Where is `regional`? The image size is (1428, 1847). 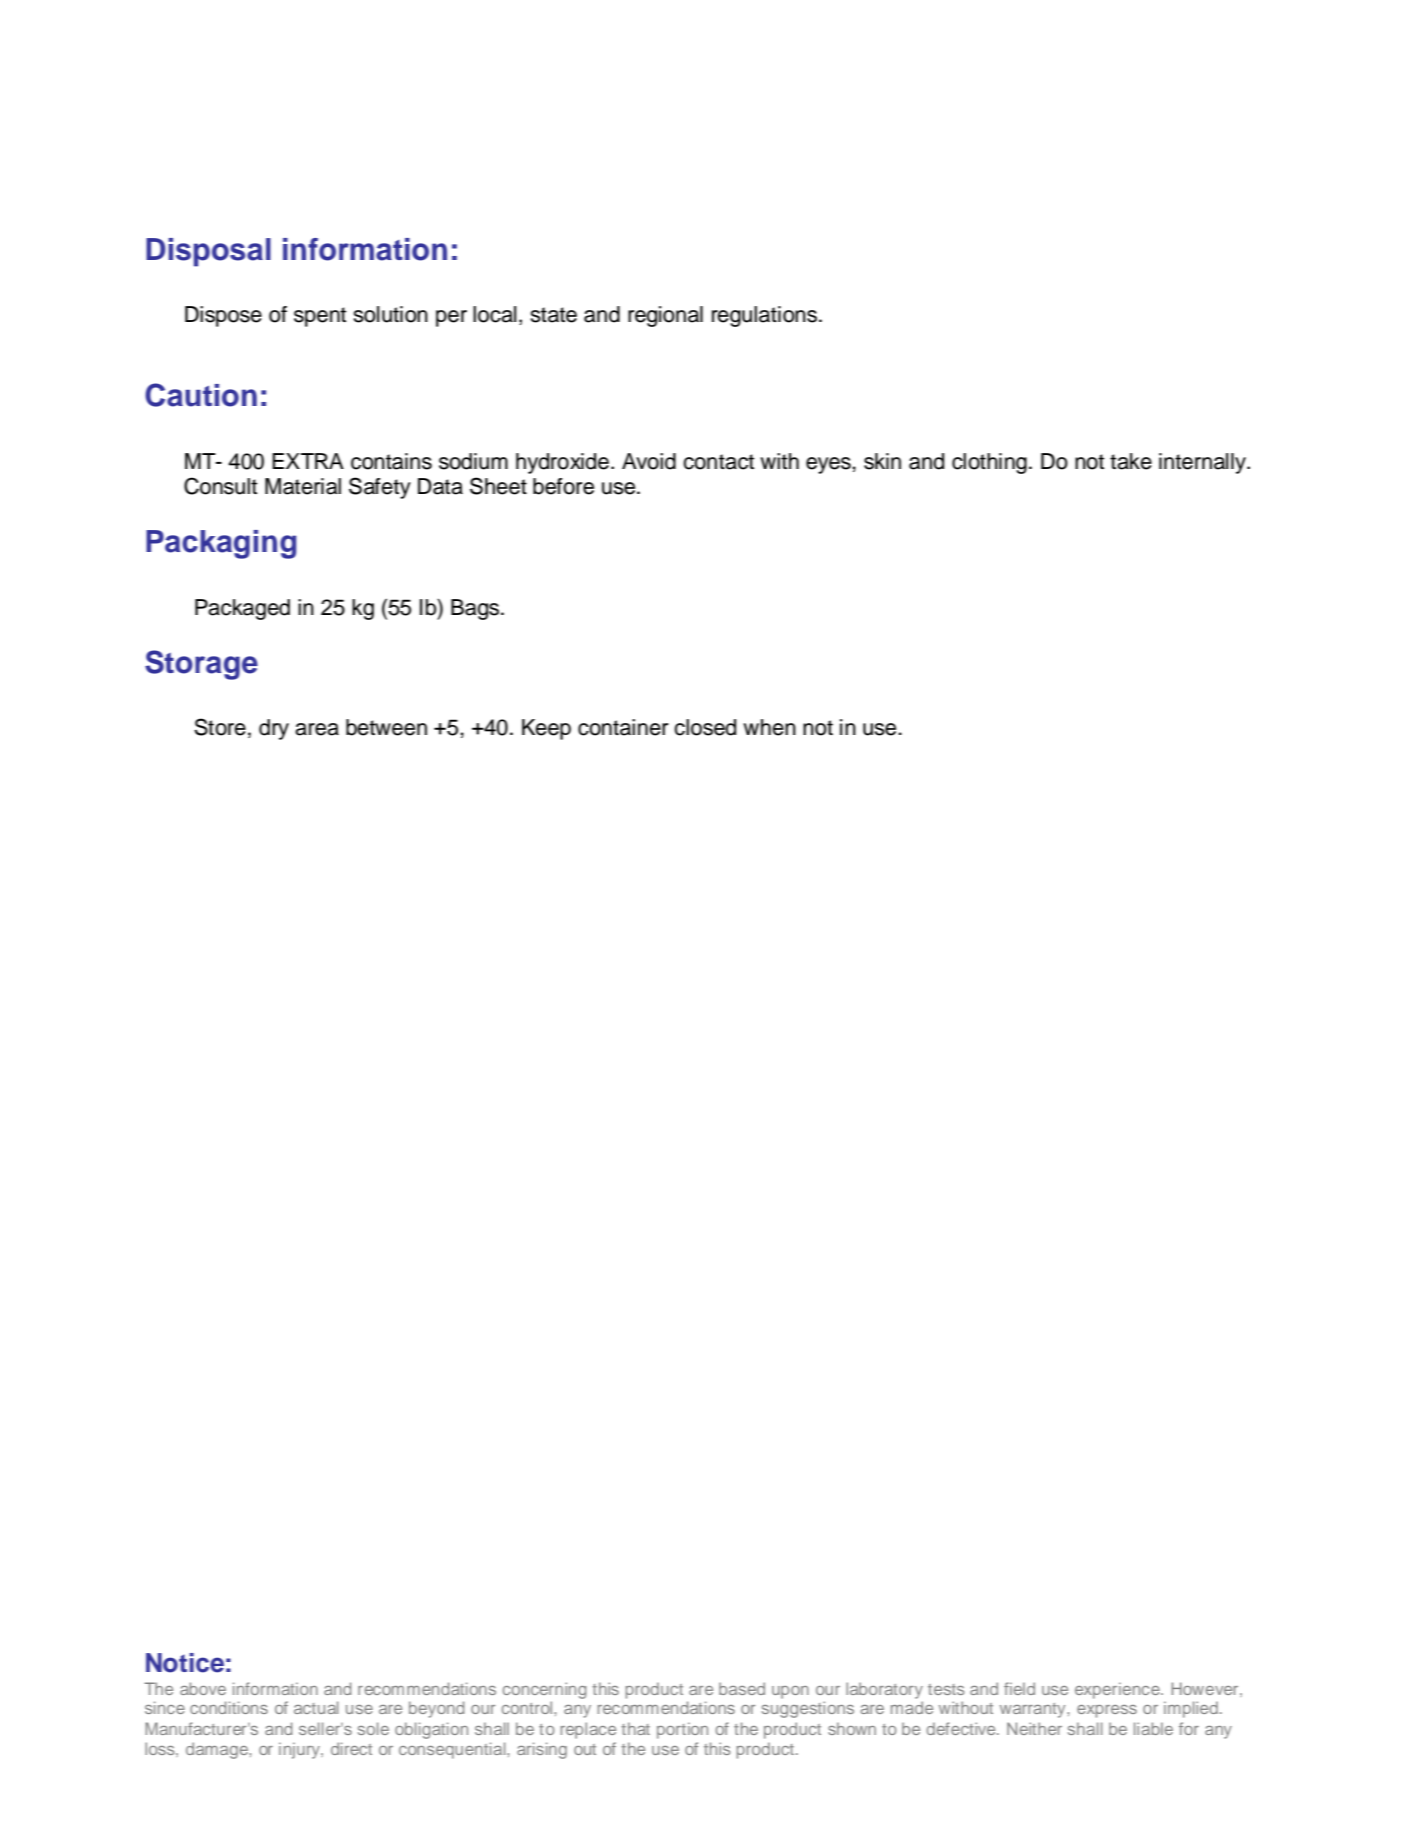
regional is located at coordinates (665, 316).
